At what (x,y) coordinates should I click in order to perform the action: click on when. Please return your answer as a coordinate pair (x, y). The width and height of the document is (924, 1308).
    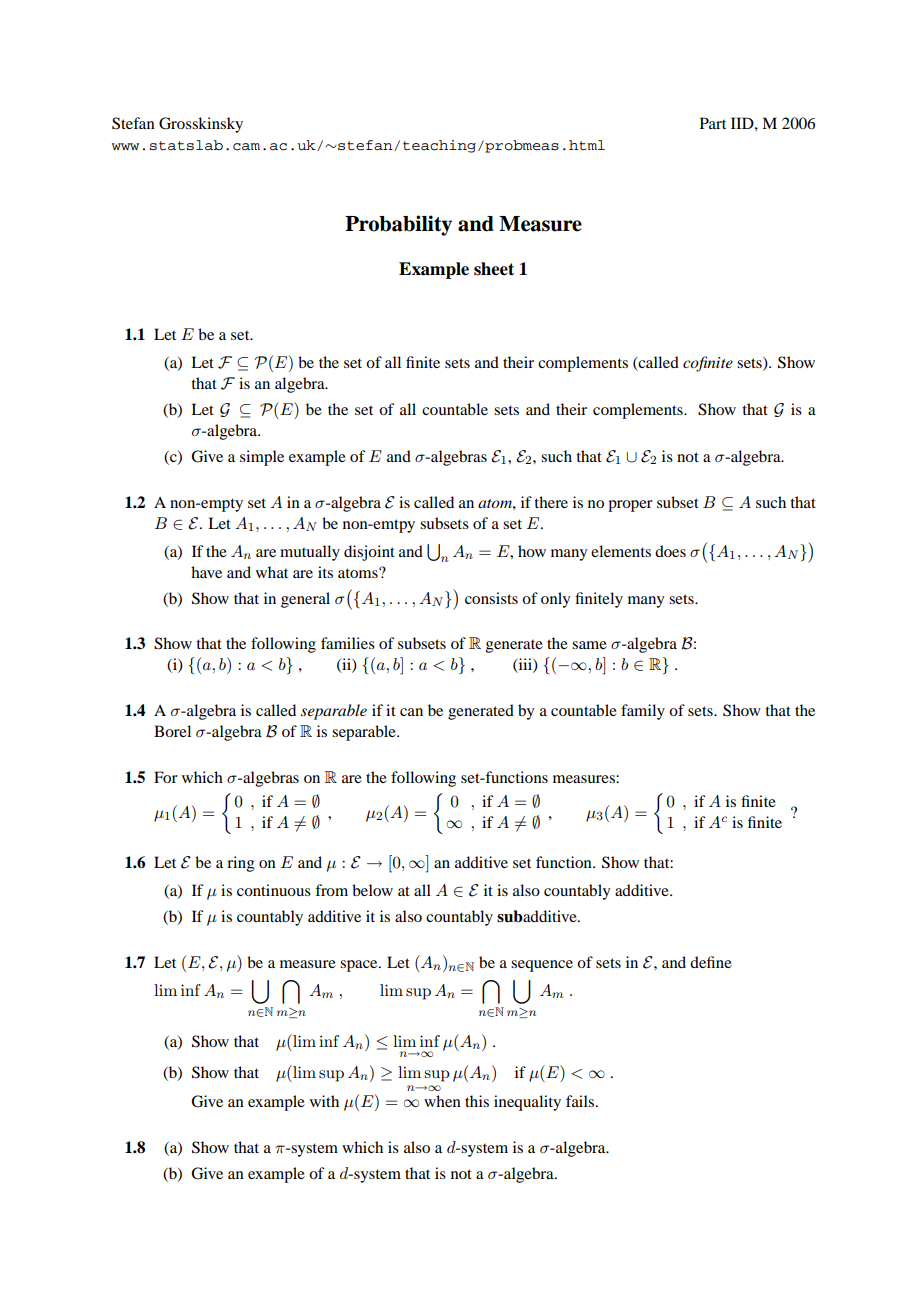
    Looking at the image, I should click on (442, 1101).
